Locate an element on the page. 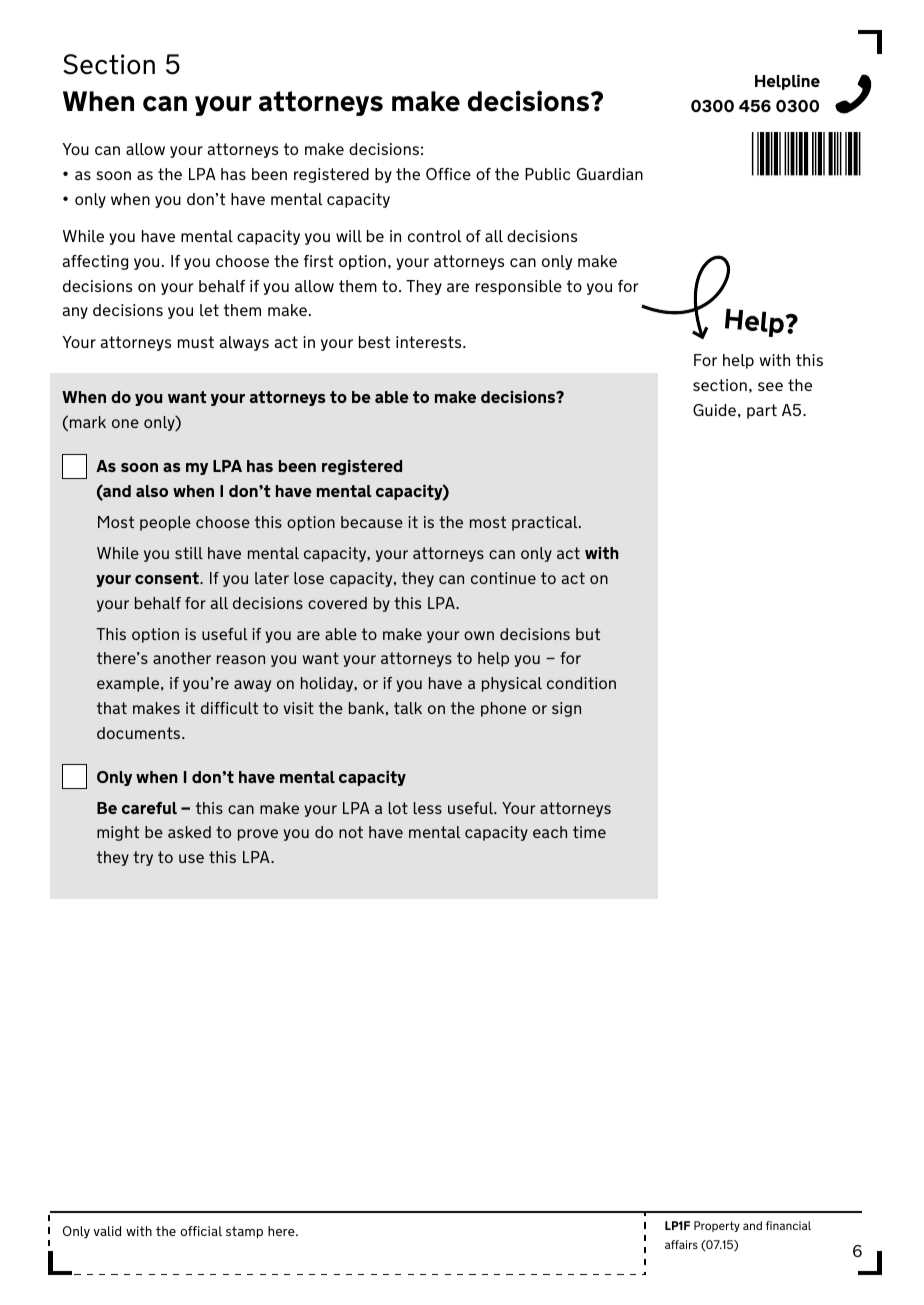 Image resolution: width=924 pixels, height=1305 pixels. condition is located at coordinates (581, 683).
